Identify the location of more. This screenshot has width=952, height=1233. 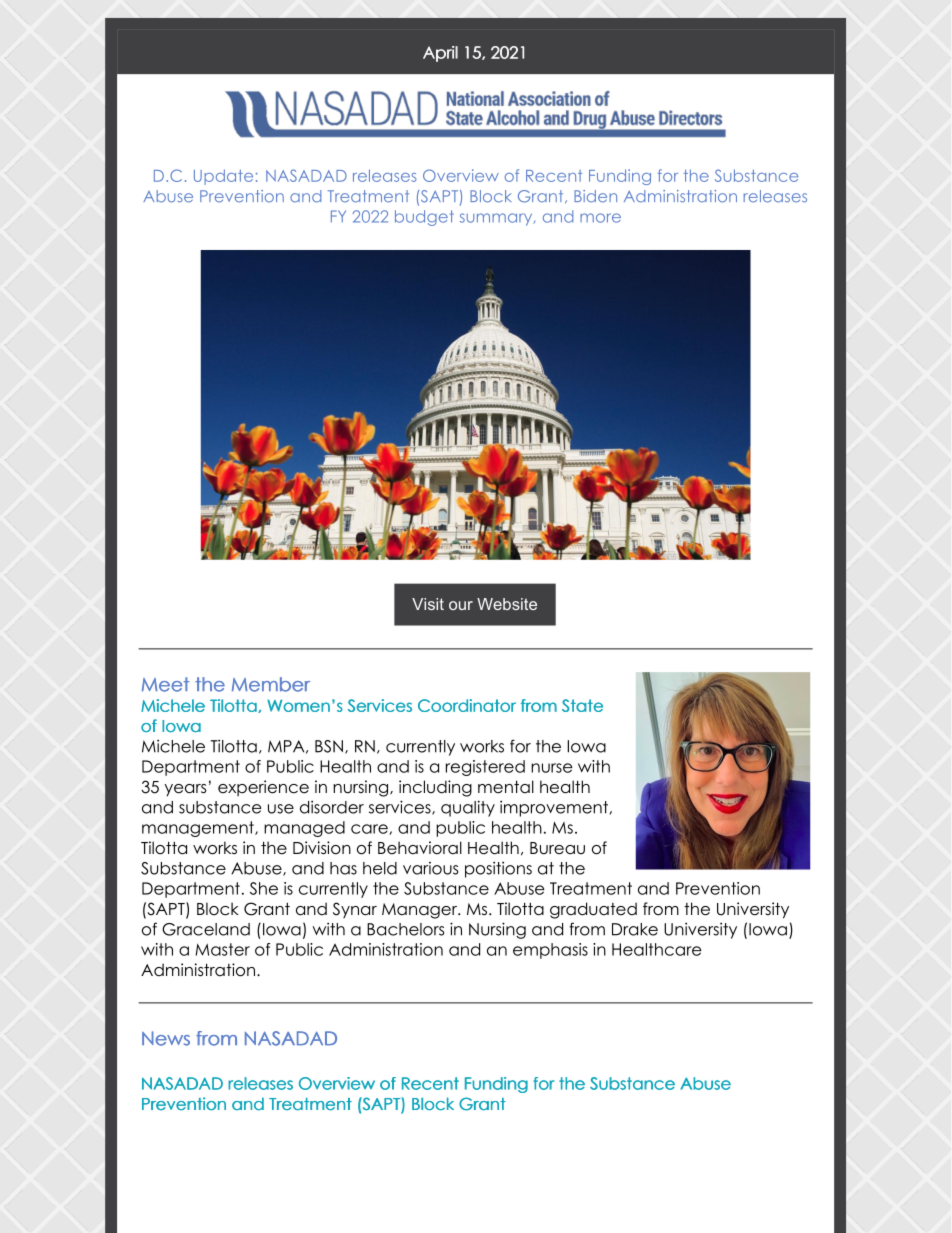
(600, 218).
